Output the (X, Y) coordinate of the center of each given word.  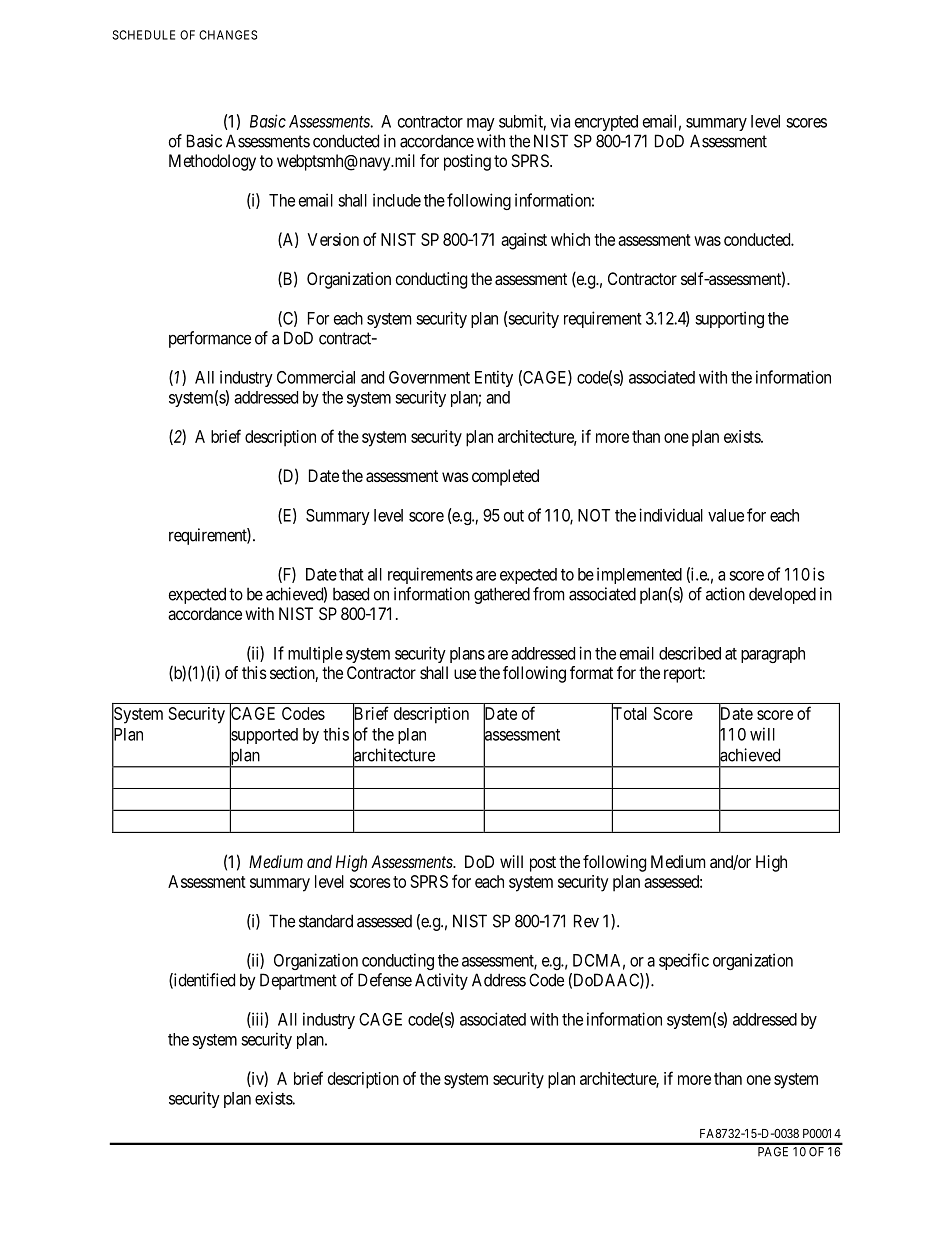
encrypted (606, 123)
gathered (502, 595)
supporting (729, 319)
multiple (315, 654)
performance (210, 339)
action (725, 594)
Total (629, 714)
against (524, 241)
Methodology (212, 162)
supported (264, 736)
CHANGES (228, 35)
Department (298, 981)
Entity (494, 378)
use (465, 674)
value (726, 515)
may (481, 124)
